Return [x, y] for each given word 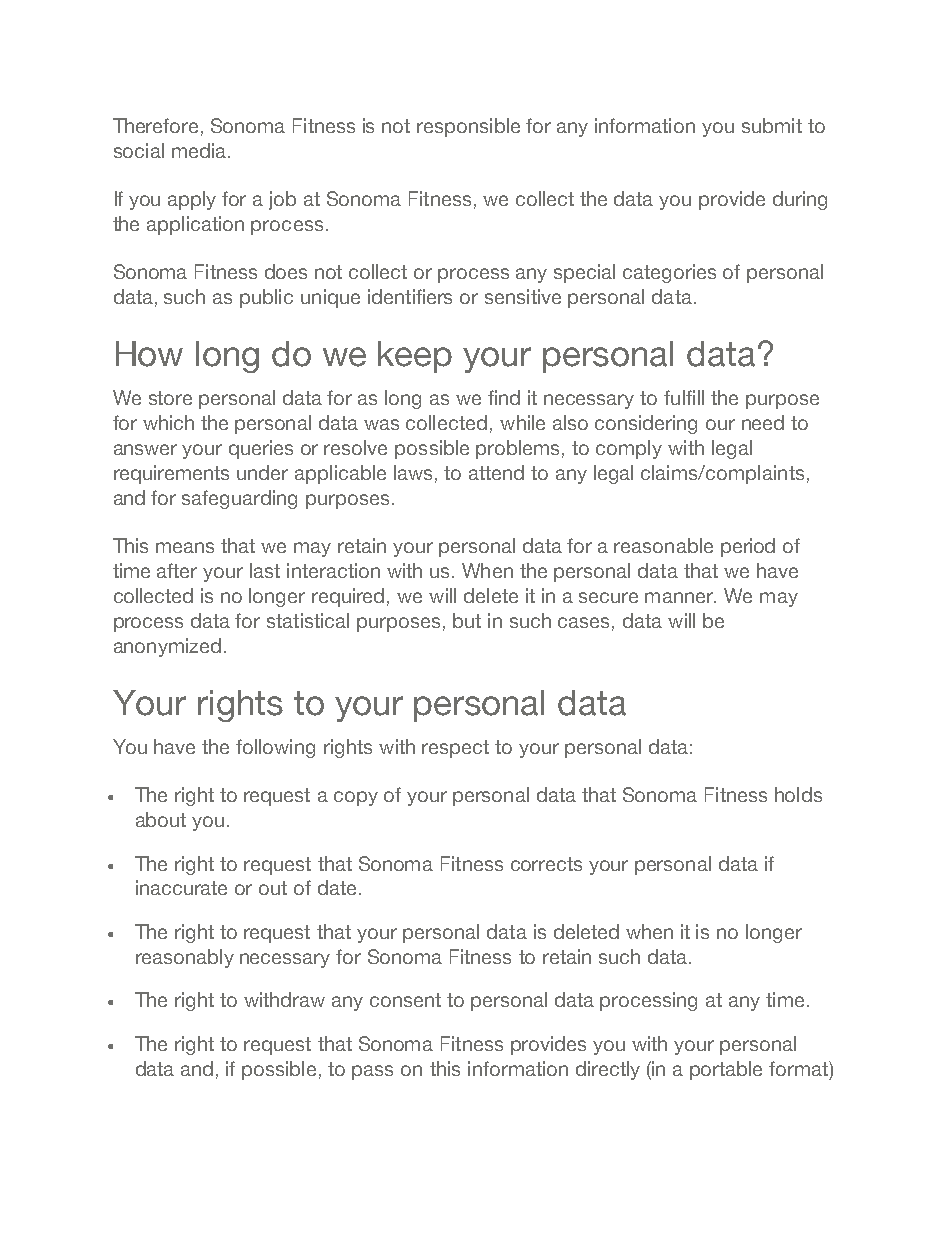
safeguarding [239, 499]
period [748, 547]
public [266, 298]
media [199, 150]
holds [798, 794]
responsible [468, 127]
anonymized [167, 647]
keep [415, 357]
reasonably [185, 958]
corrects [546, 864]
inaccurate [181, 887]
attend [496, 472]
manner [680, 597]
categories [669, 273]
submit [772, 125]
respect [455, 749]
